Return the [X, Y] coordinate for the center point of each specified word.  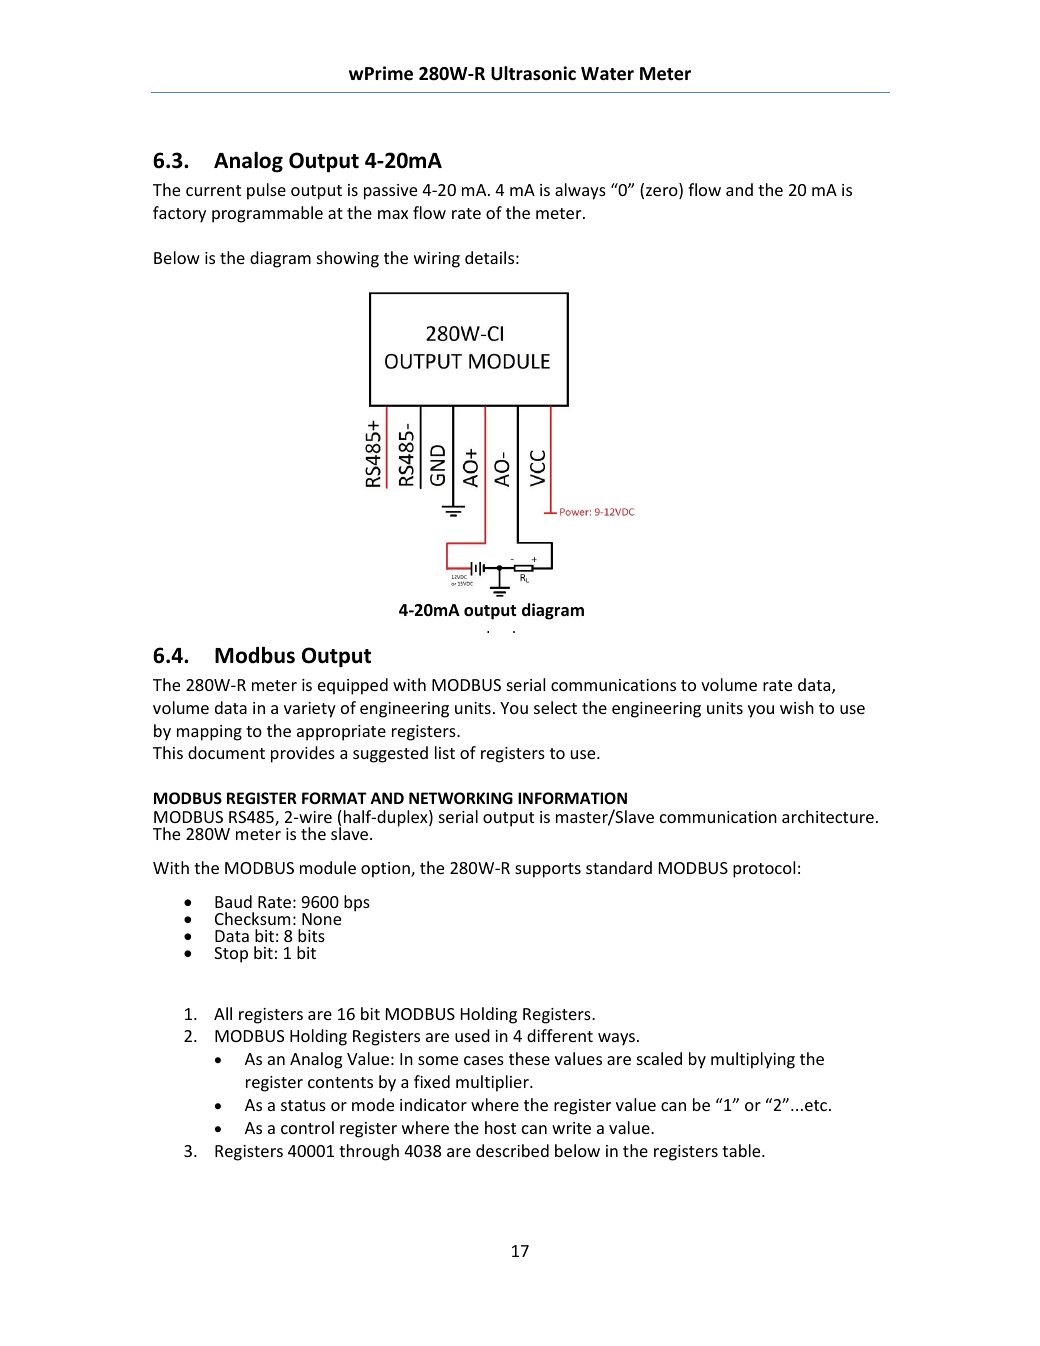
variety [310, 710]
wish [797, 707]
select [555, 707]
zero [663, 193]
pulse [266, 191]
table [742, 1150]
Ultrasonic [533, 73]
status [303, 1105]
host [500, 1127]
